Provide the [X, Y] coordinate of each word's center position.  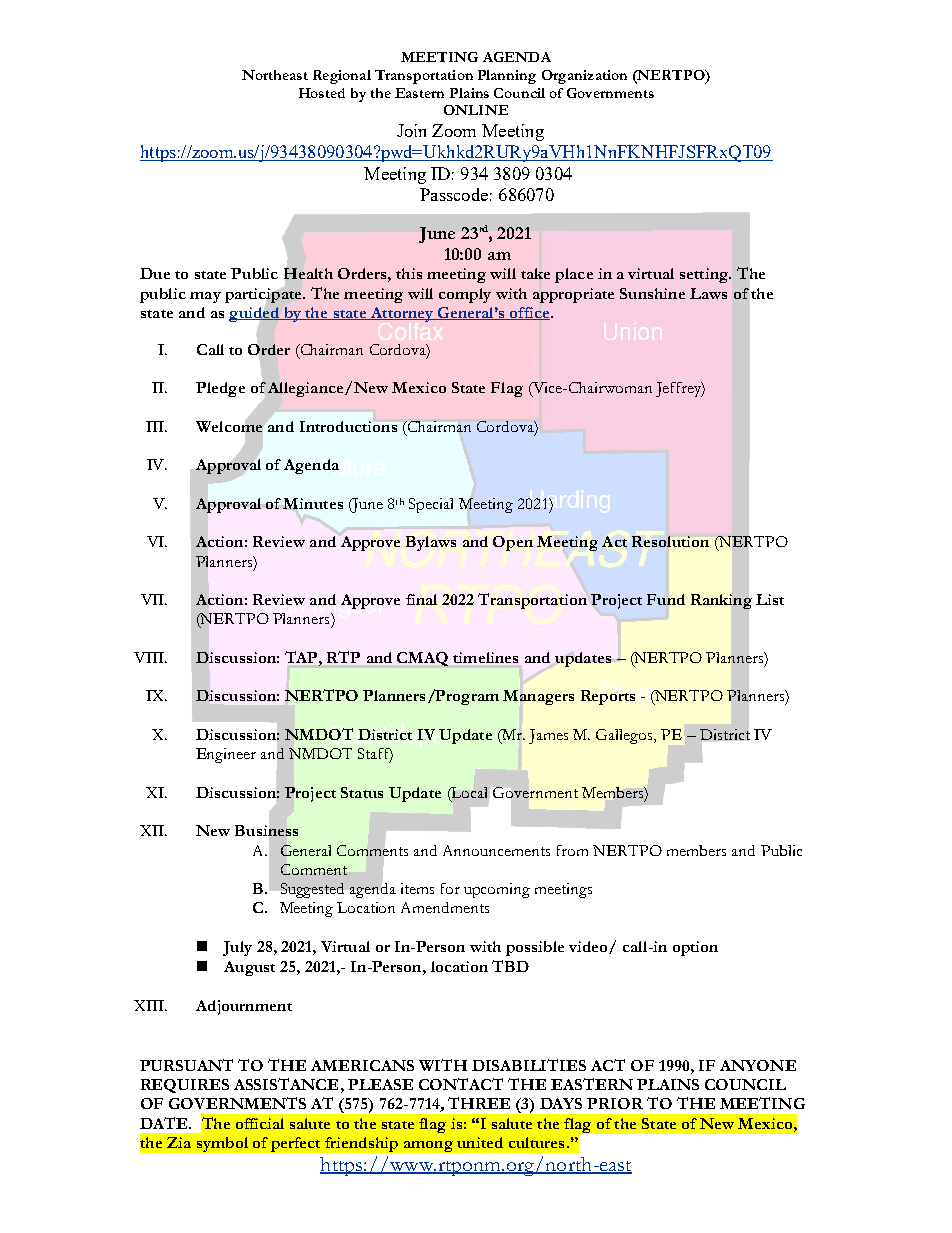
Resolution [670, 541]
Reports [608, 697]
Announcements [496, 850]
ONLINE [476, 110]
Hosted [322, 93]
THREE [479, 1103]
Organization [584, 77]
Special [431, 505]
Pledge [220, 389]
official [260, 1123]
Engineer [226, 755]
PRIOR [615, 1103]
